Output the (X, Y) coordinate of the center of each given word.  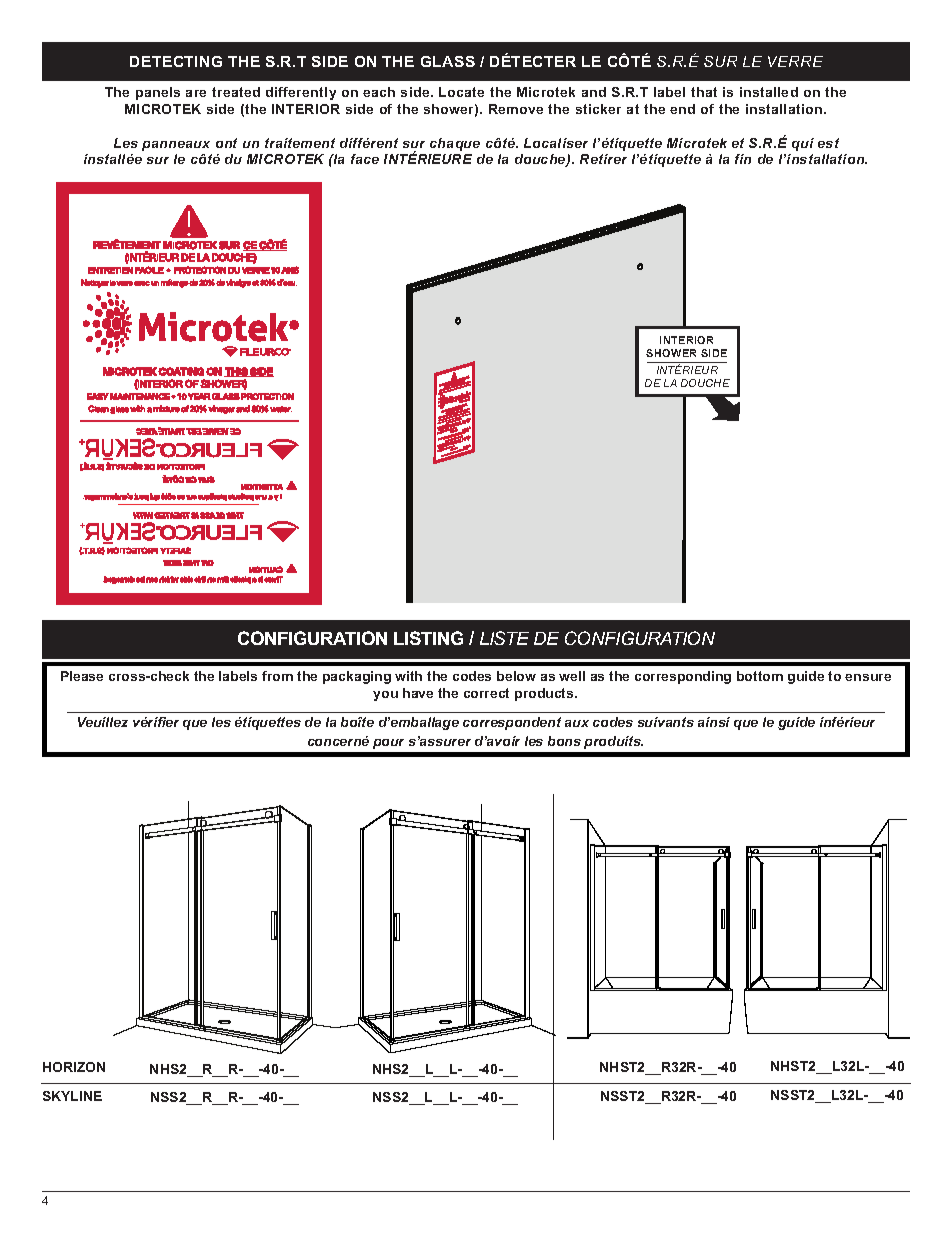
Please (82, 676)
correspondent (512, 723)
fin (743, 159)
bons (564, 741)
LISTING (428, 638)
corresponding (683, 677)
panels (158, 93)
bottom (760, 676)
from (277, 676)
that (704, 92)
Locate (461, 92)
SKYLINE (72, 1096)
